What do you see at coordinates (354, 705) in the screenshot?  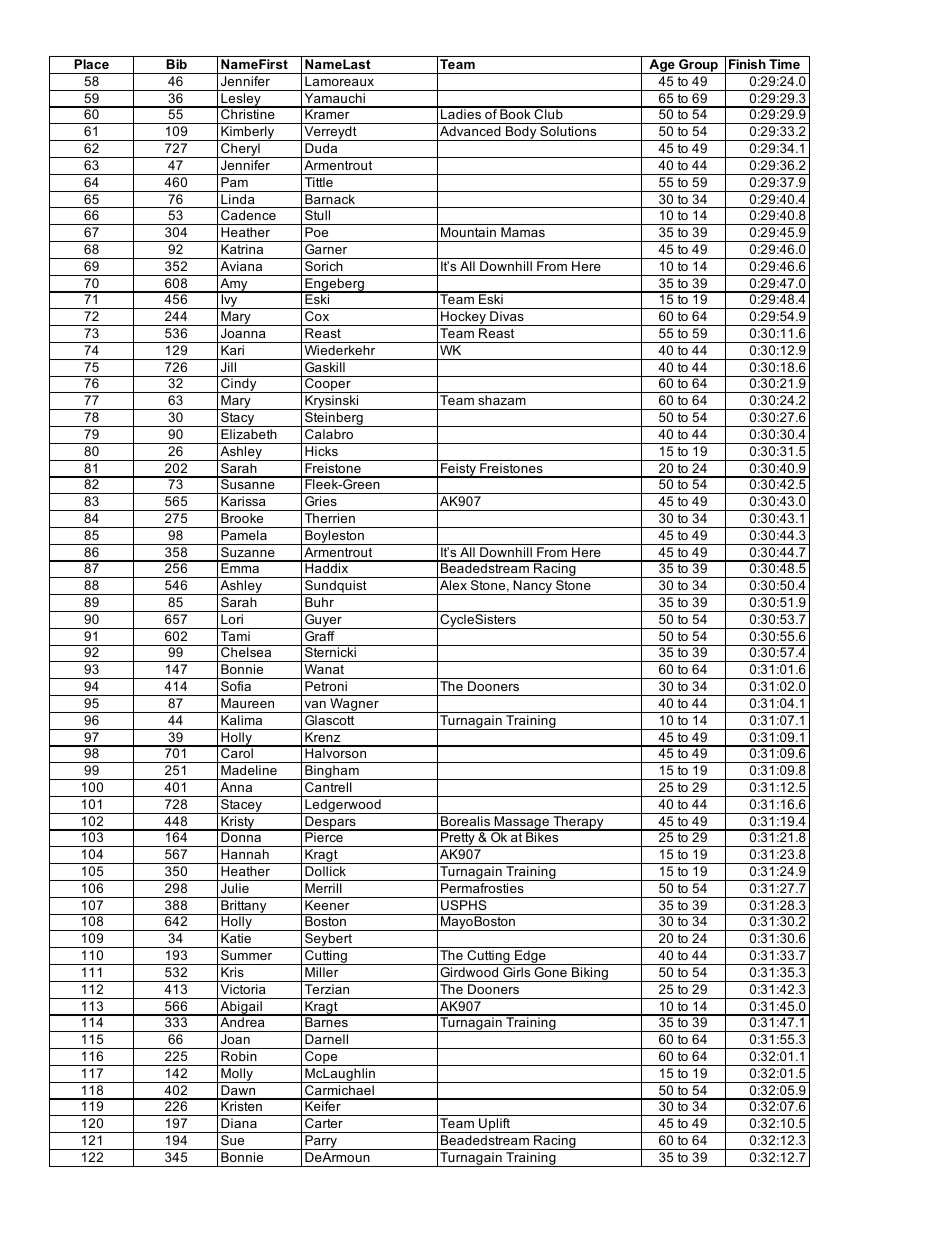 I see `Wagner` at bounding box center [354, 705].
